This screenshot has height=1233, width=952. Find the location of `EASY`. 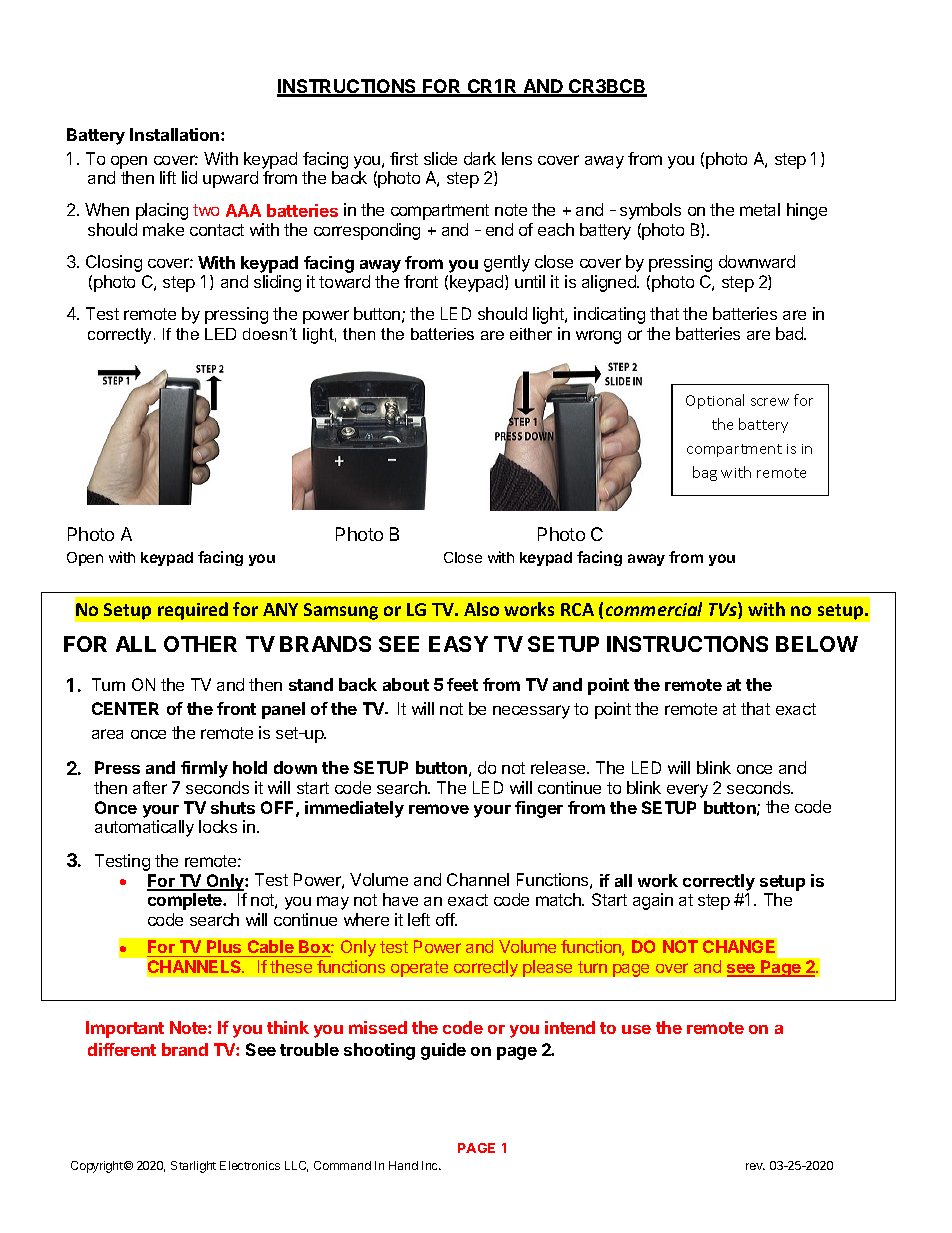

EASY is located at coordinates (458, 644).
